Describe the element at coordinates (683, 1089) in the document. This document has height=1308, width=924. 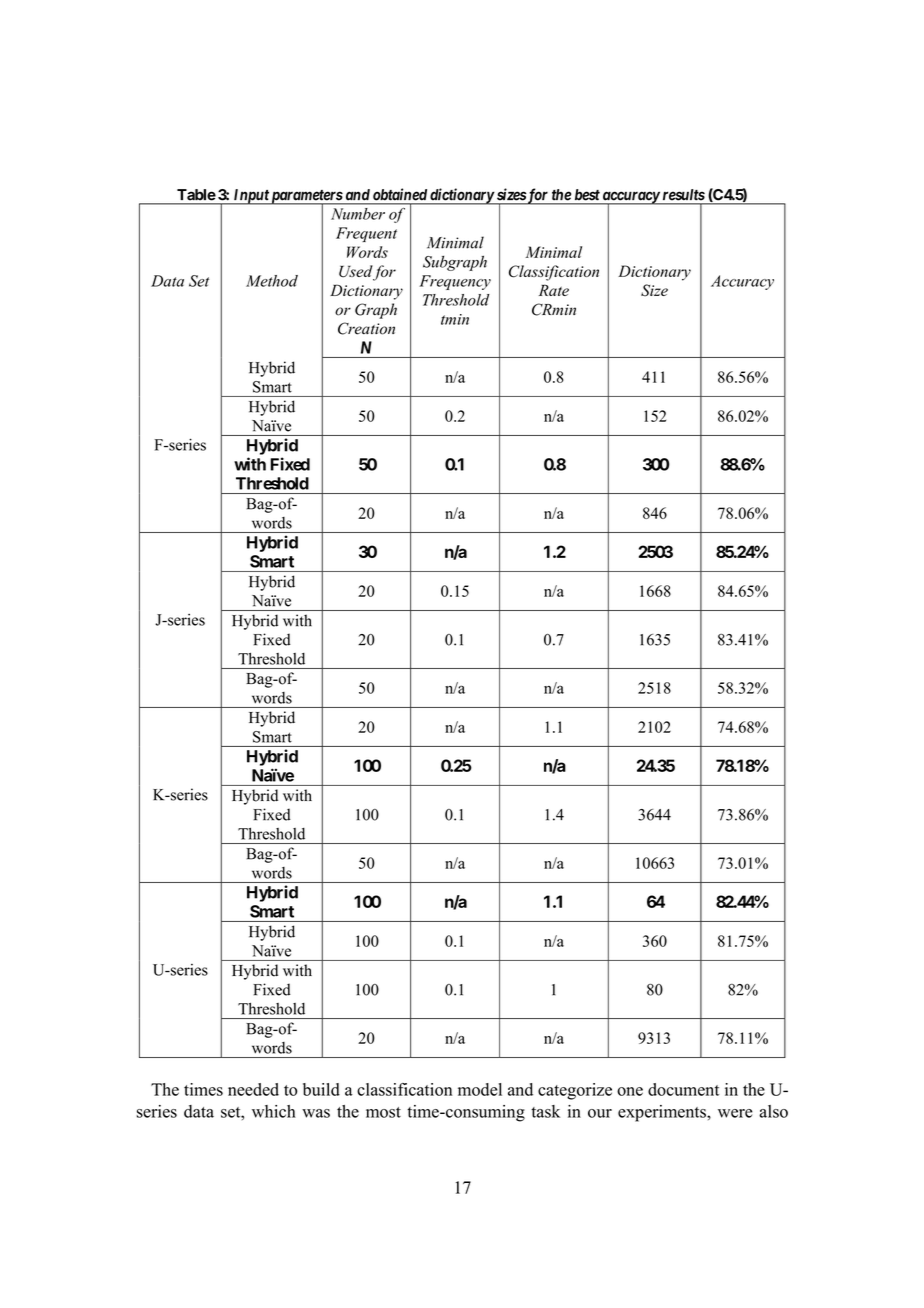
I see `document` at that location.
